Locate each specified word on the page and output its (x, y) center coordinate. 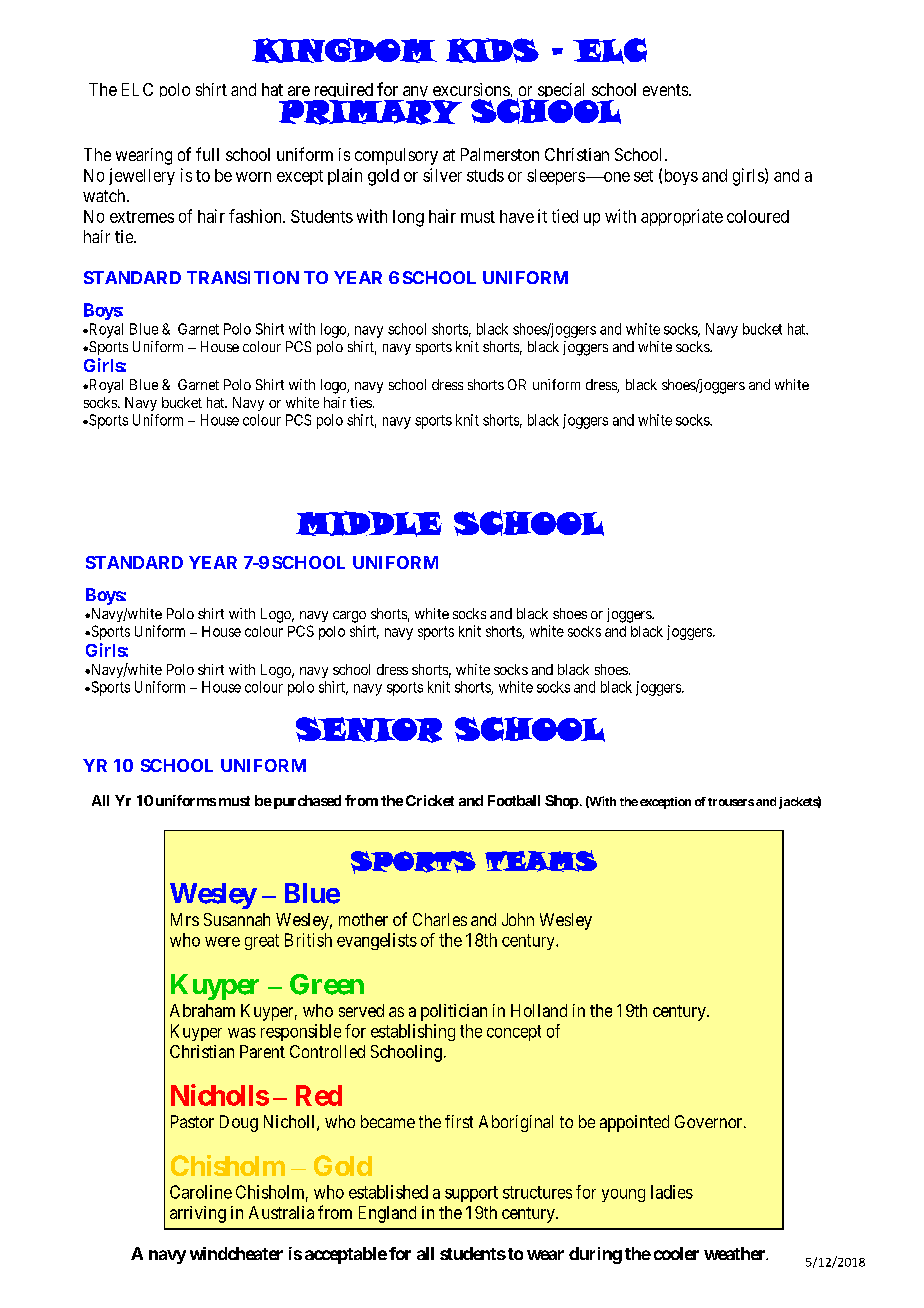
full (207, 154)
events (665, 90)
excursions (471, 89)
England (387, 1214)
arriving (198, 1214)
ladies (672, 1192)
